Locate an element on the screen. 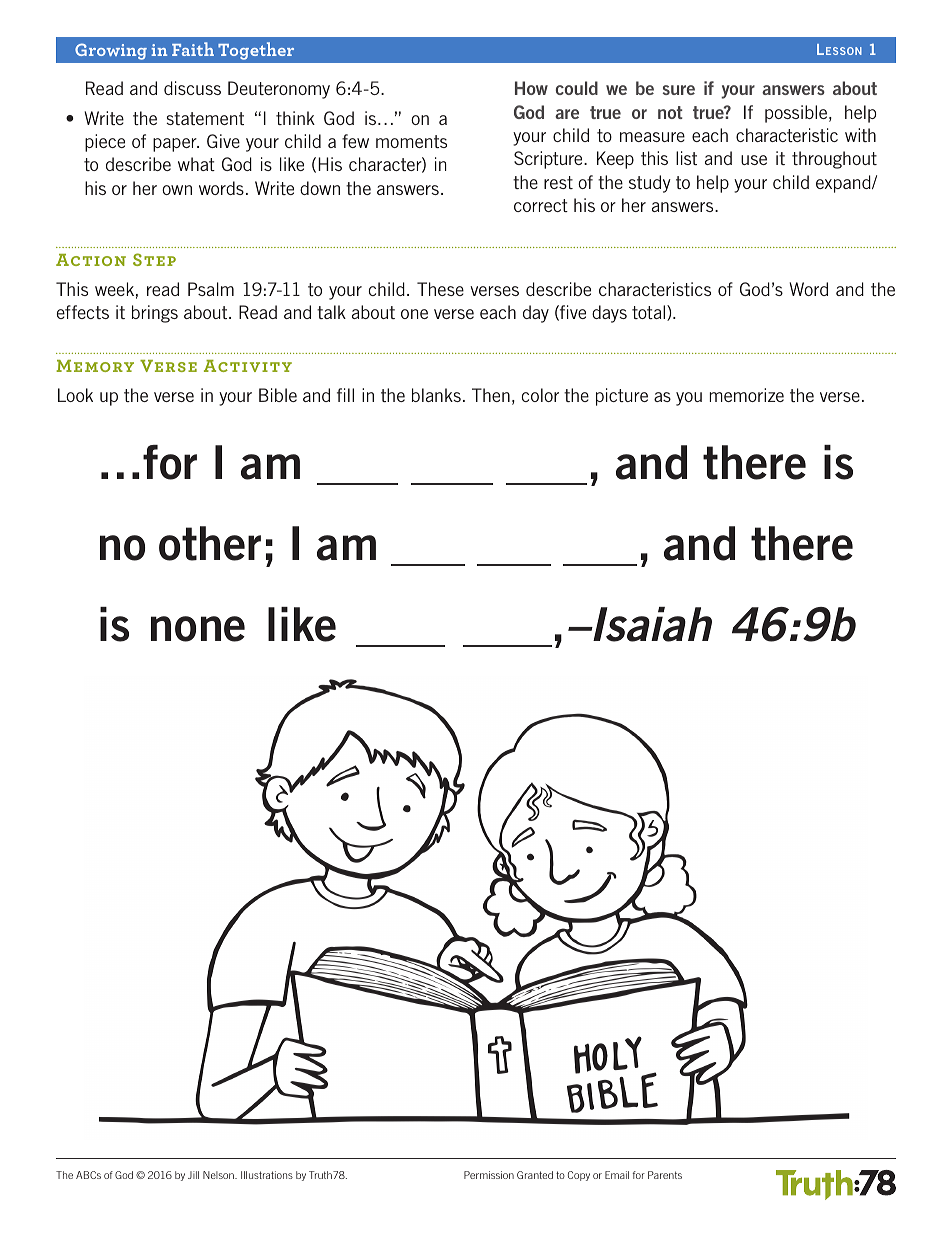  none is located at coordinates (198, 629).
